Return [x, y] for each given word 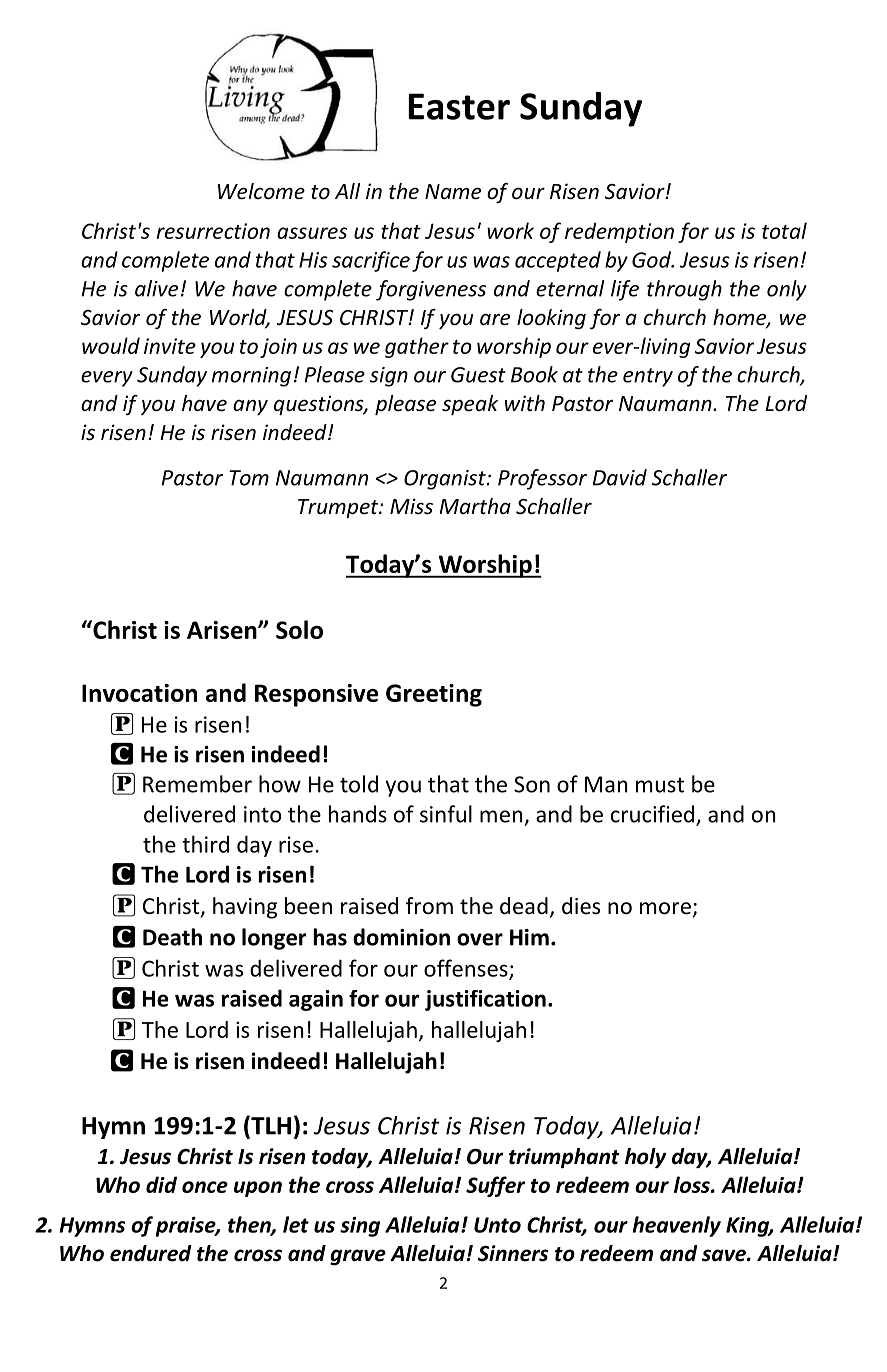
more [665, 908]
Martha [475, 506]
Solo [299, 629]
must [660, 785]
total [784, 230]
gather [417, 347]
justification [485, 1000]
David [620, 477]
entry [648, 377]
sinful [446, 814]
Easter [459, 106]
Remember [197, 784]
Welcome [261, 191]
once [205, 1187]
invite [170, 346]
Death [172, 937]
